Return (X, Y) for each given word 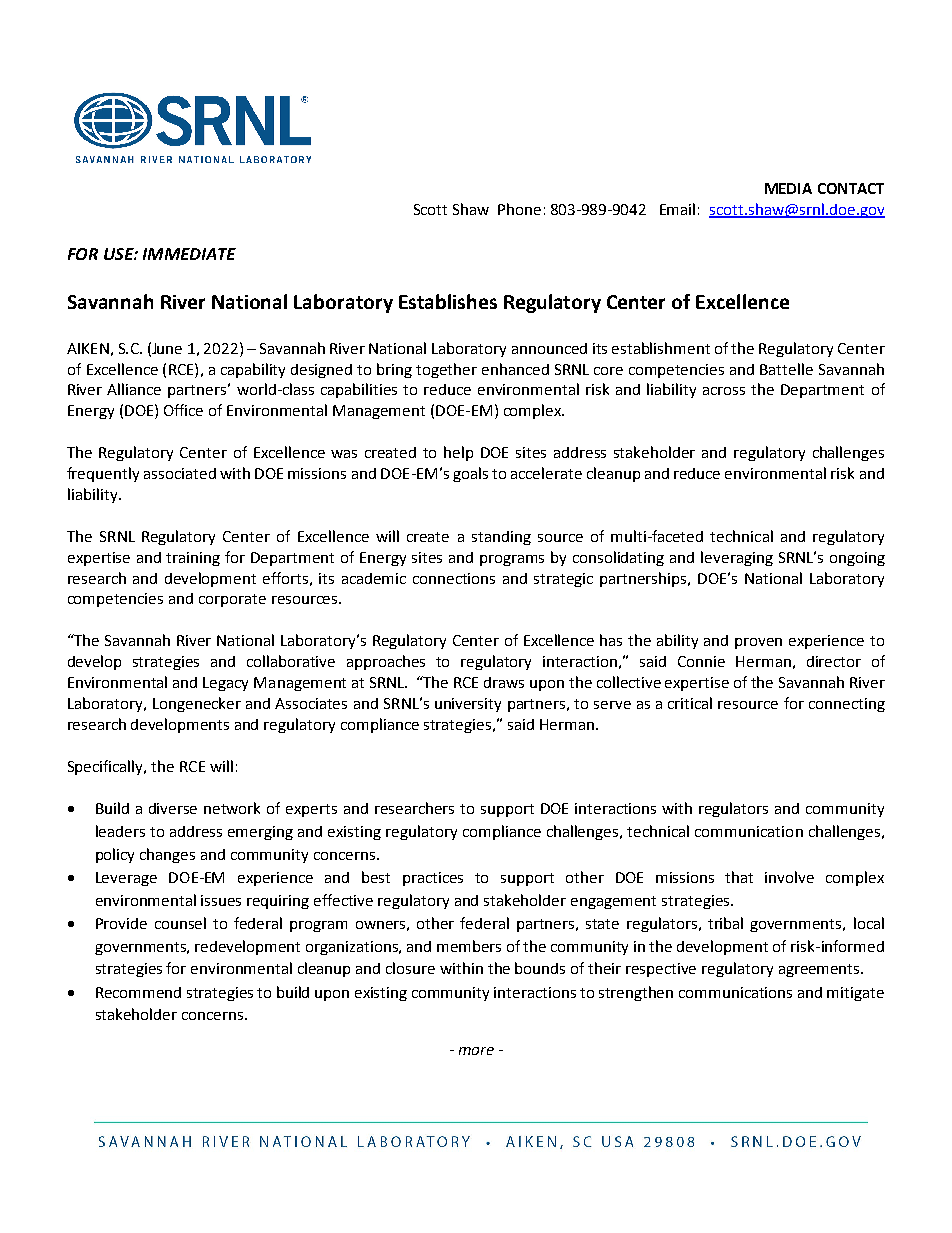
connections (454, 578)
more (476, 1051)
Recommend (138, 992)
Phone (519, 209)
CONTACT (851, 188)
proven (758, 643)
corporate (232, 600)
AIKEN (88, 348)
